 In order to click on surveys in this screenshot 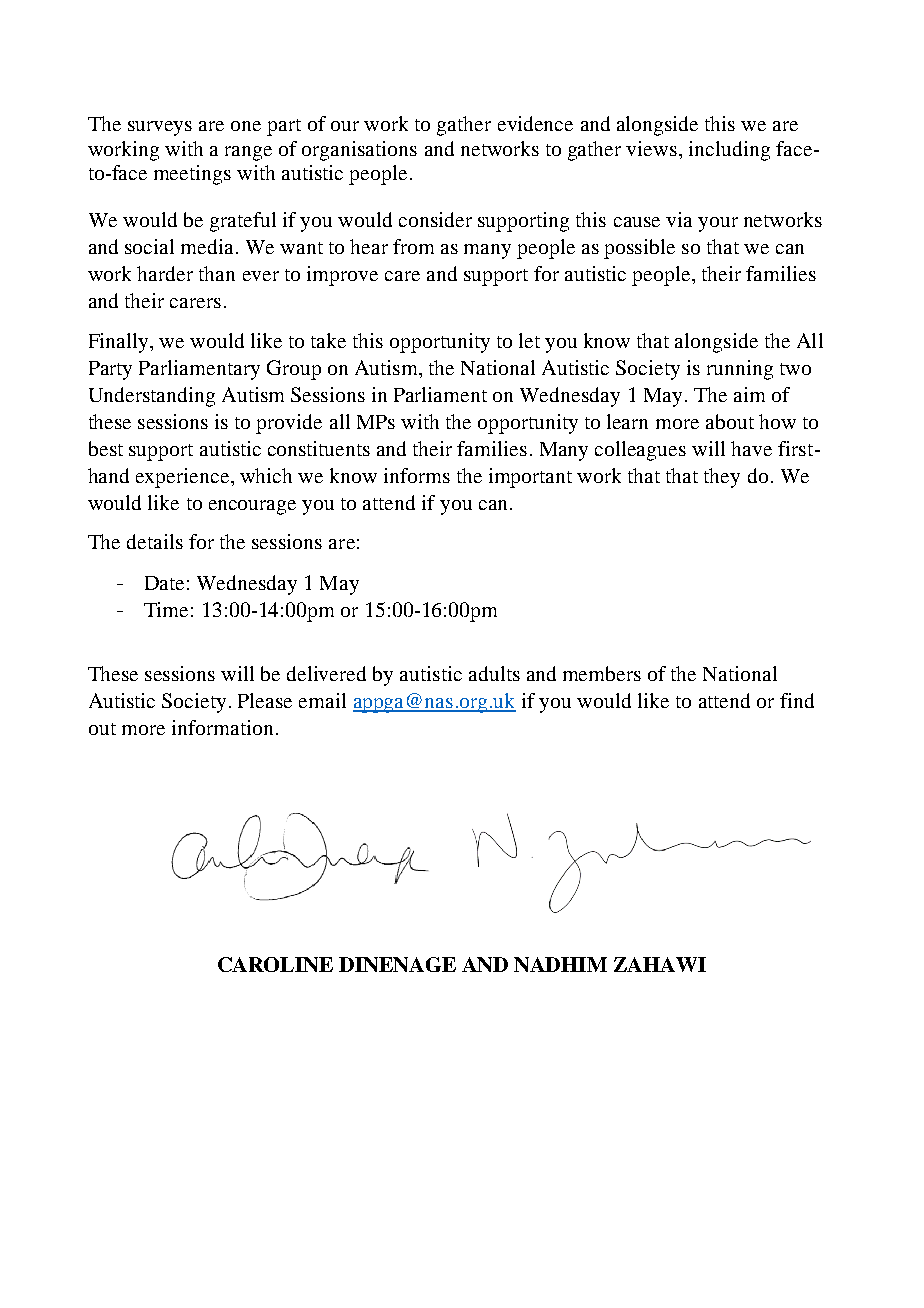, I will do `click(160, 128)`.
